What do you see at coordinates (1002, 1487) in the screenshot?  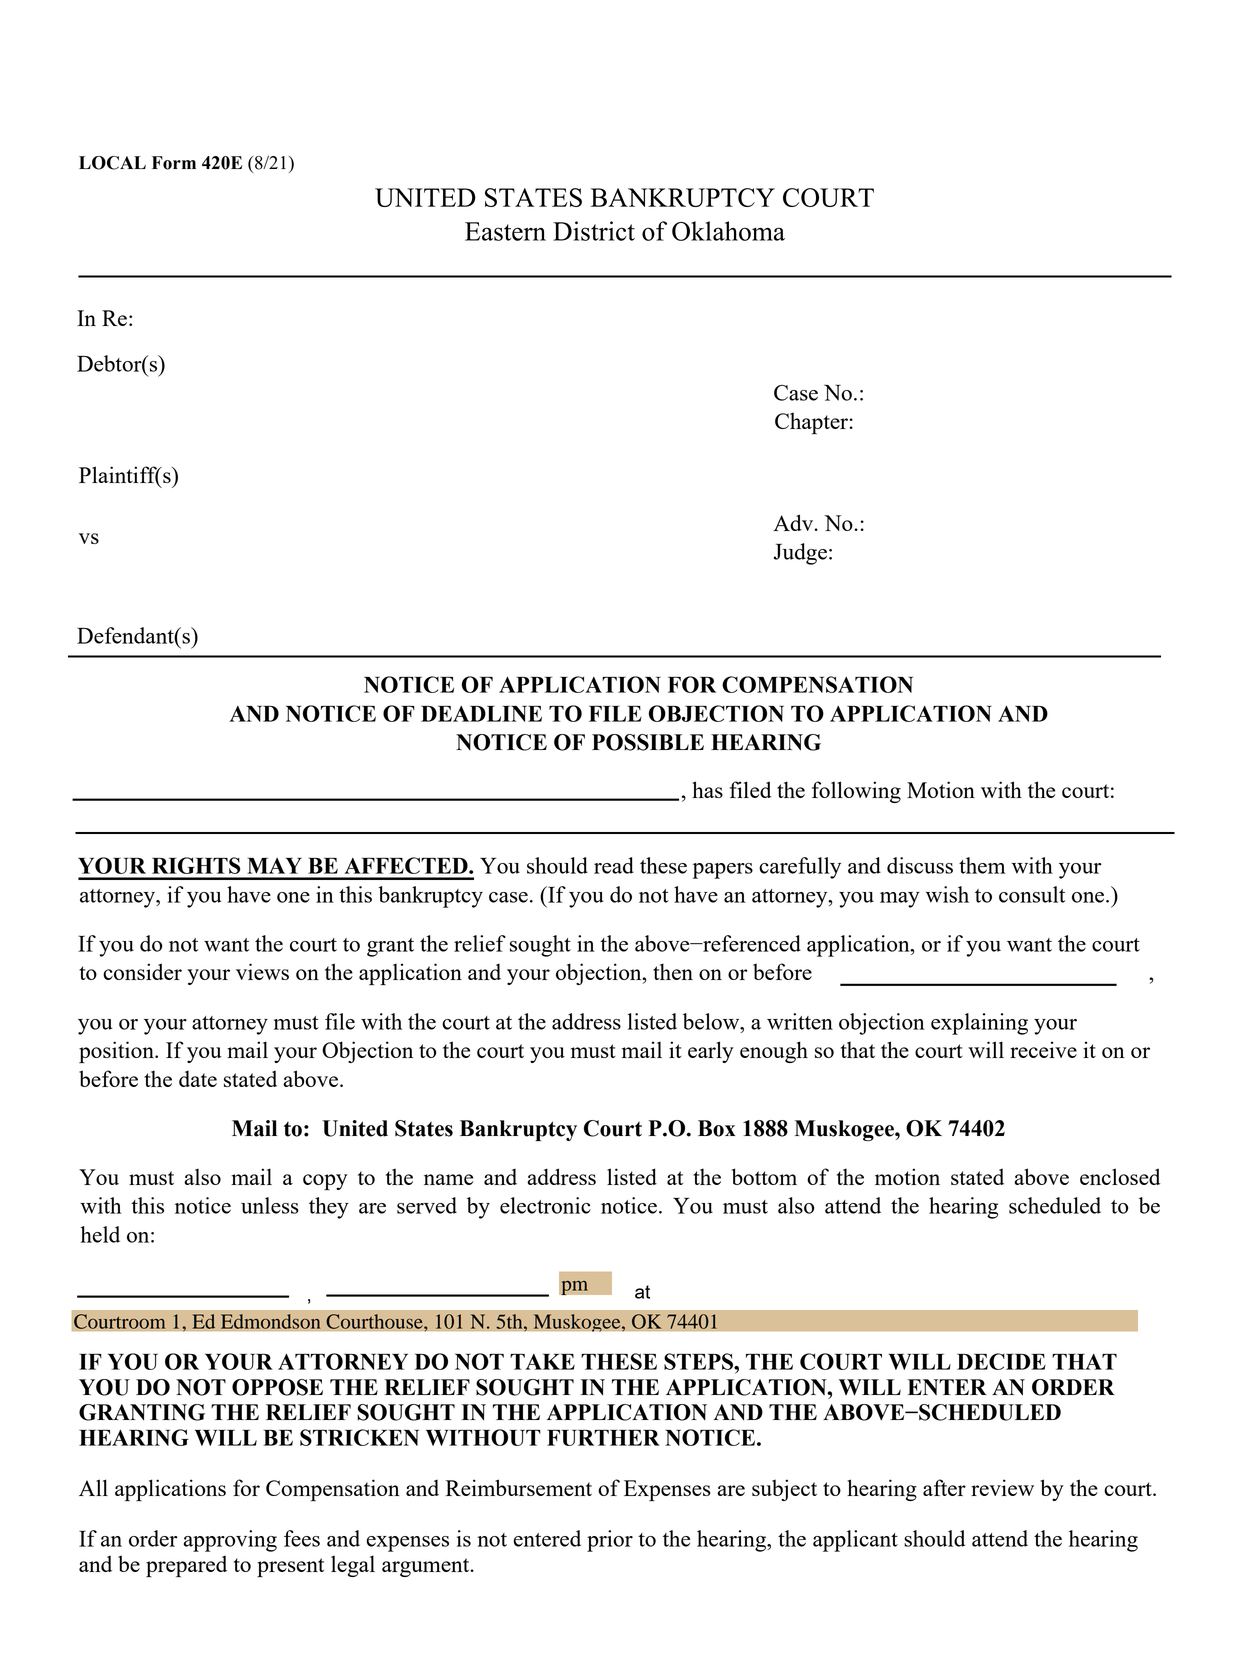 I see `review` at bounding box center [1002, 1487].
